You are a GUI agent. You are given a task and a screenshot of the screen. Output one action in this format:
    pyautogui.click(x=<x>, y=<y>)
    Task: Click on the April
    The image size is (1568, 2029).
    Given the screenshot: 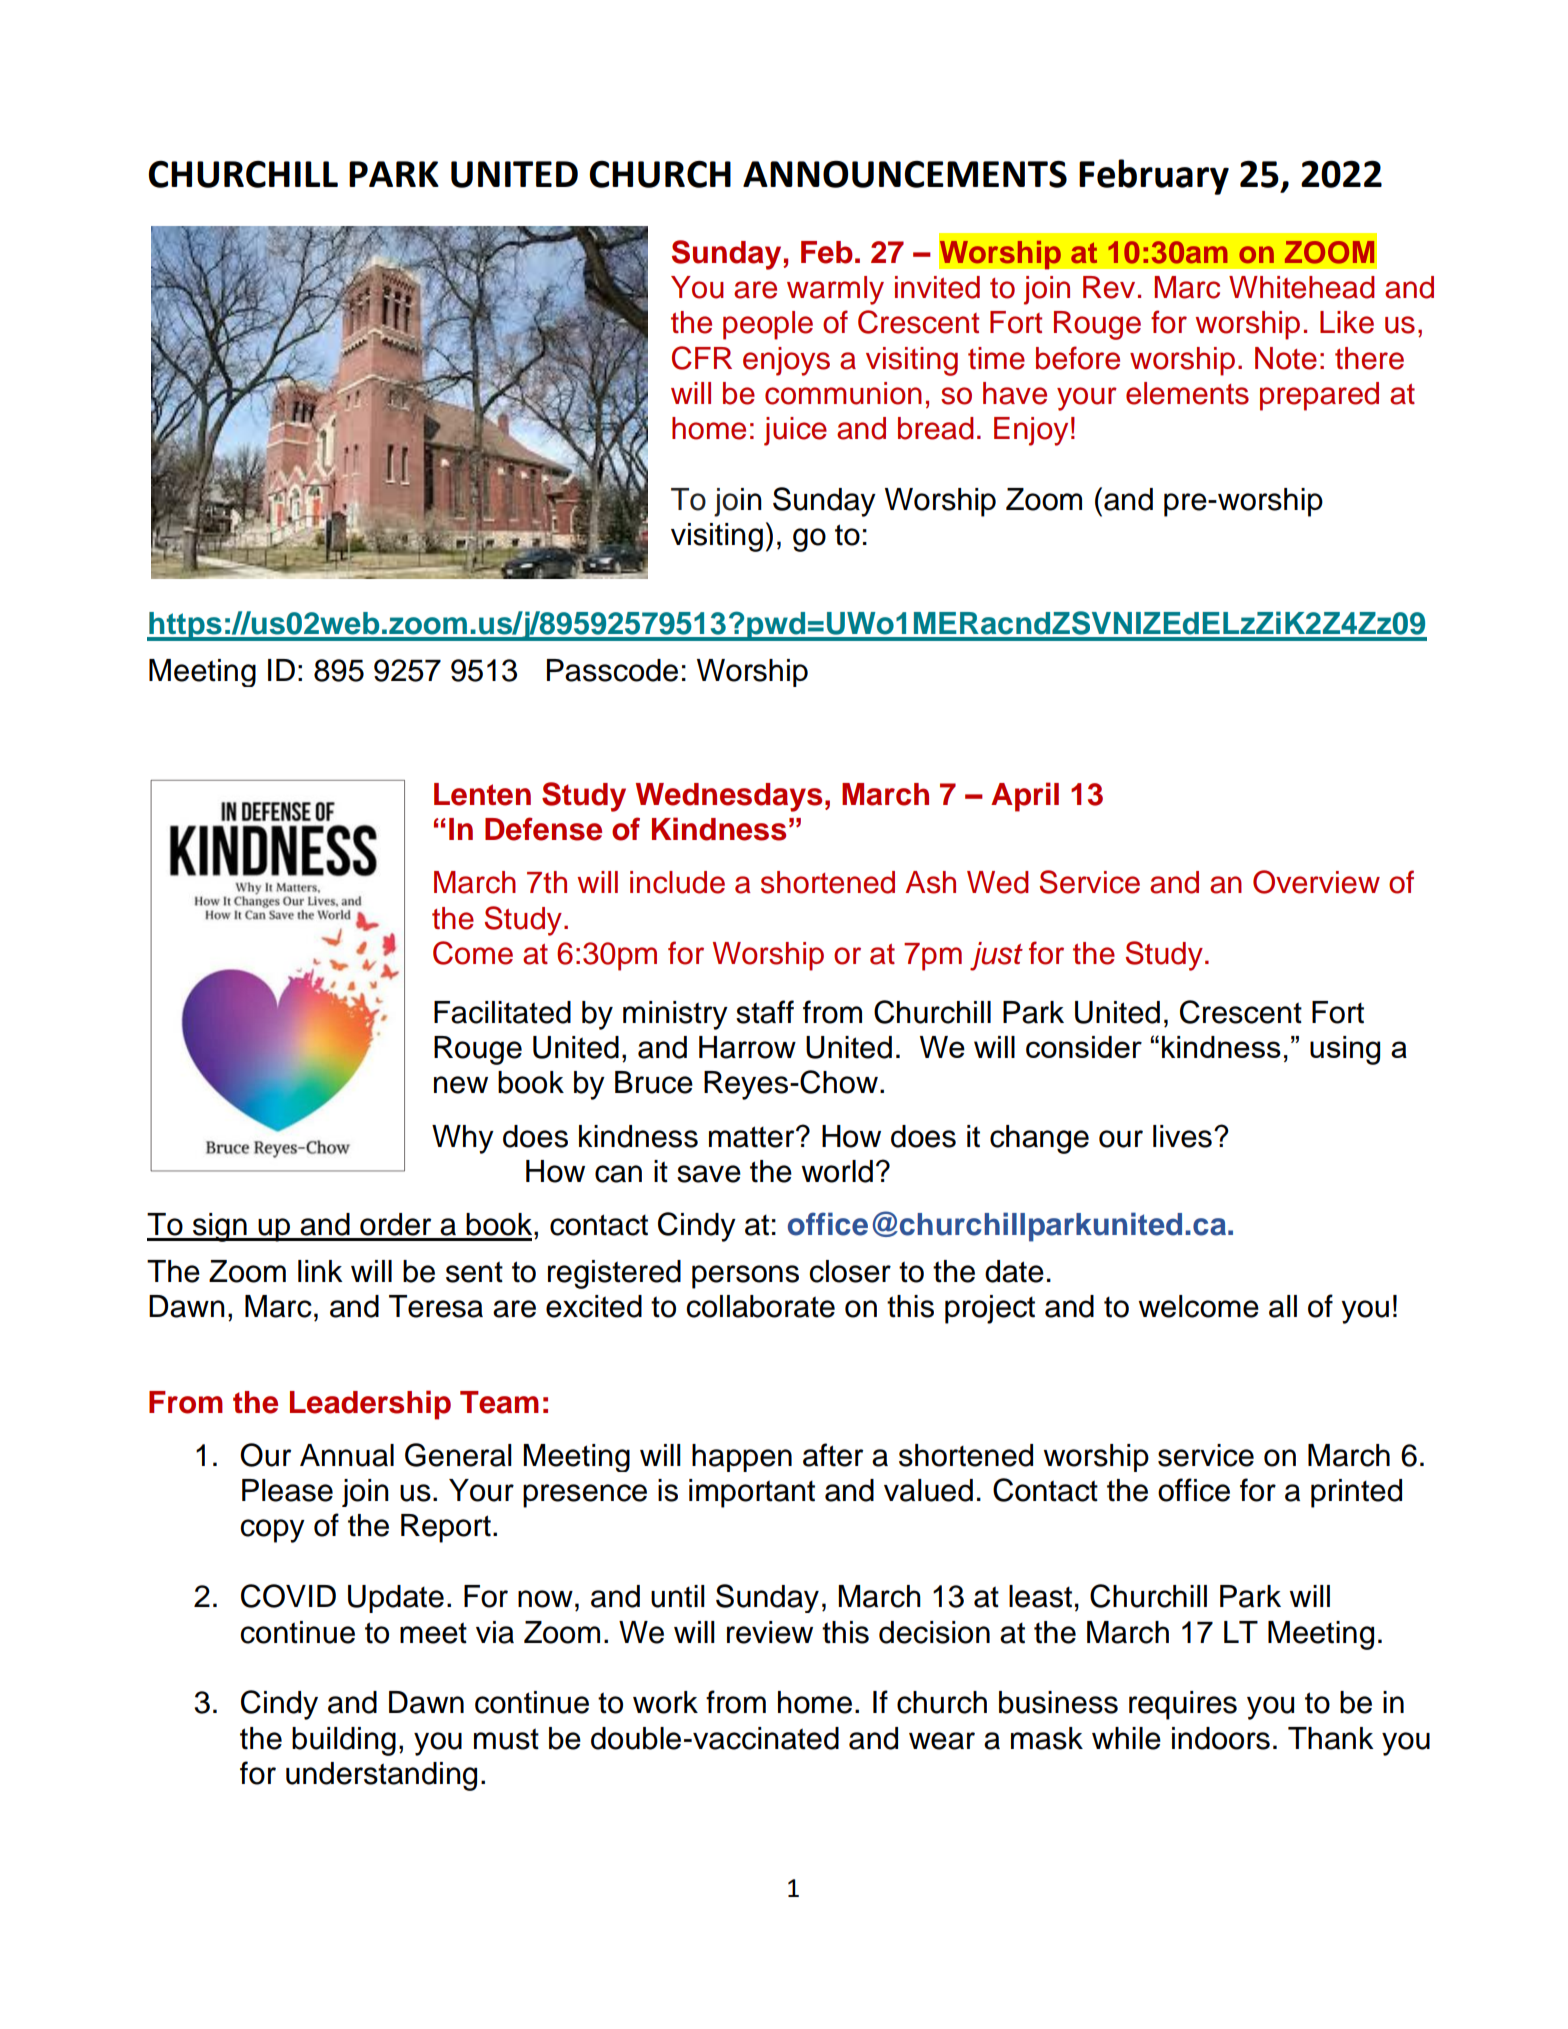 What is the action you would take?
    pyautogui.click(x=1025, y=797)
